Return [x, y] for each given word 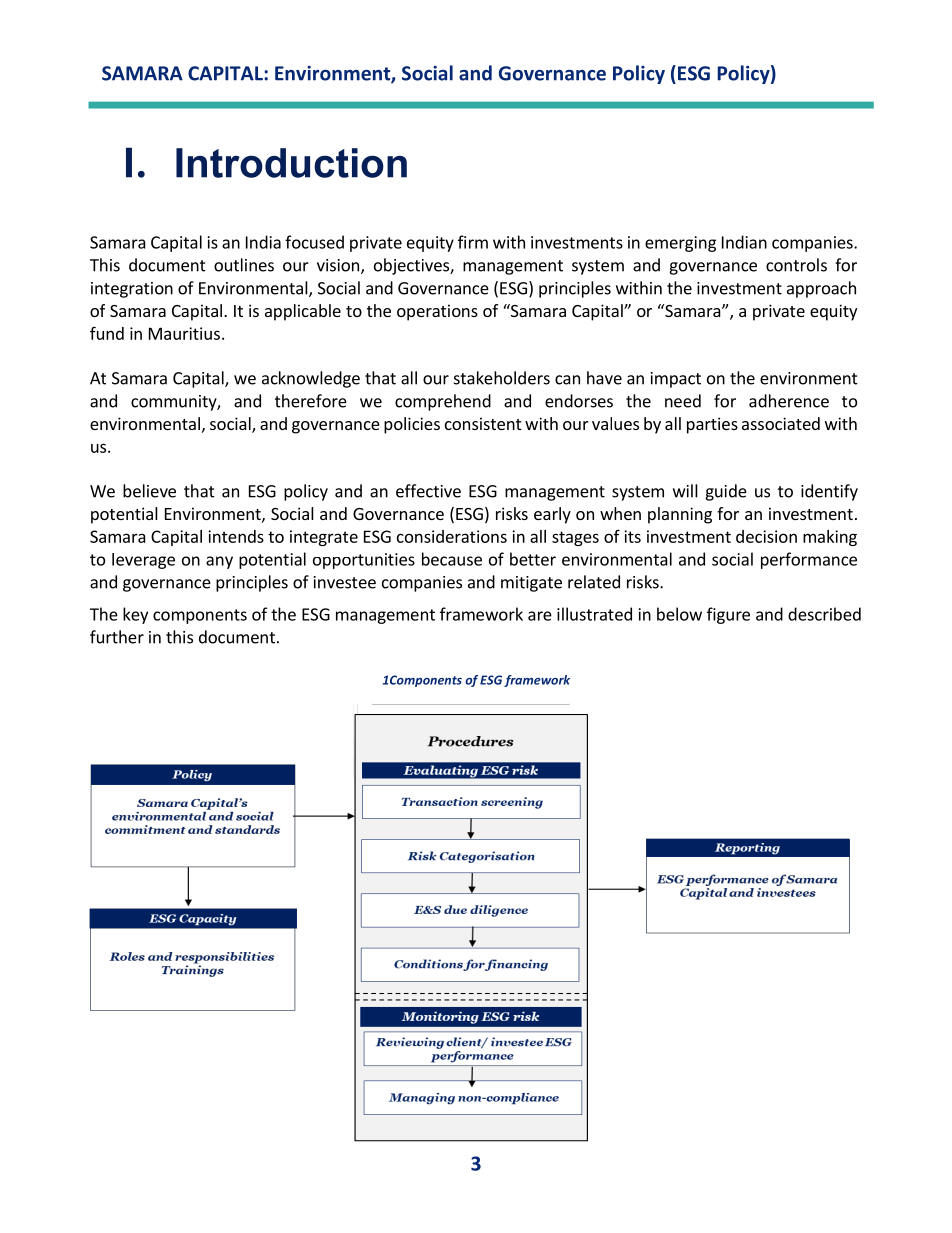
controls [796, 265]
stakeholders [502, 378]
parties [712, 425]
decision [766, 536]
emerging [680, 244]
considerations [452, 536]
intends [236, 536]
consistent [483, 423]
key [135, 615]
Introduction [291, 163]
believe [149, 491]
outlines [244, 265]
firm [473, 242]
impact [676, 380]
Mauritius [184, 333]
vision [339, 266]
